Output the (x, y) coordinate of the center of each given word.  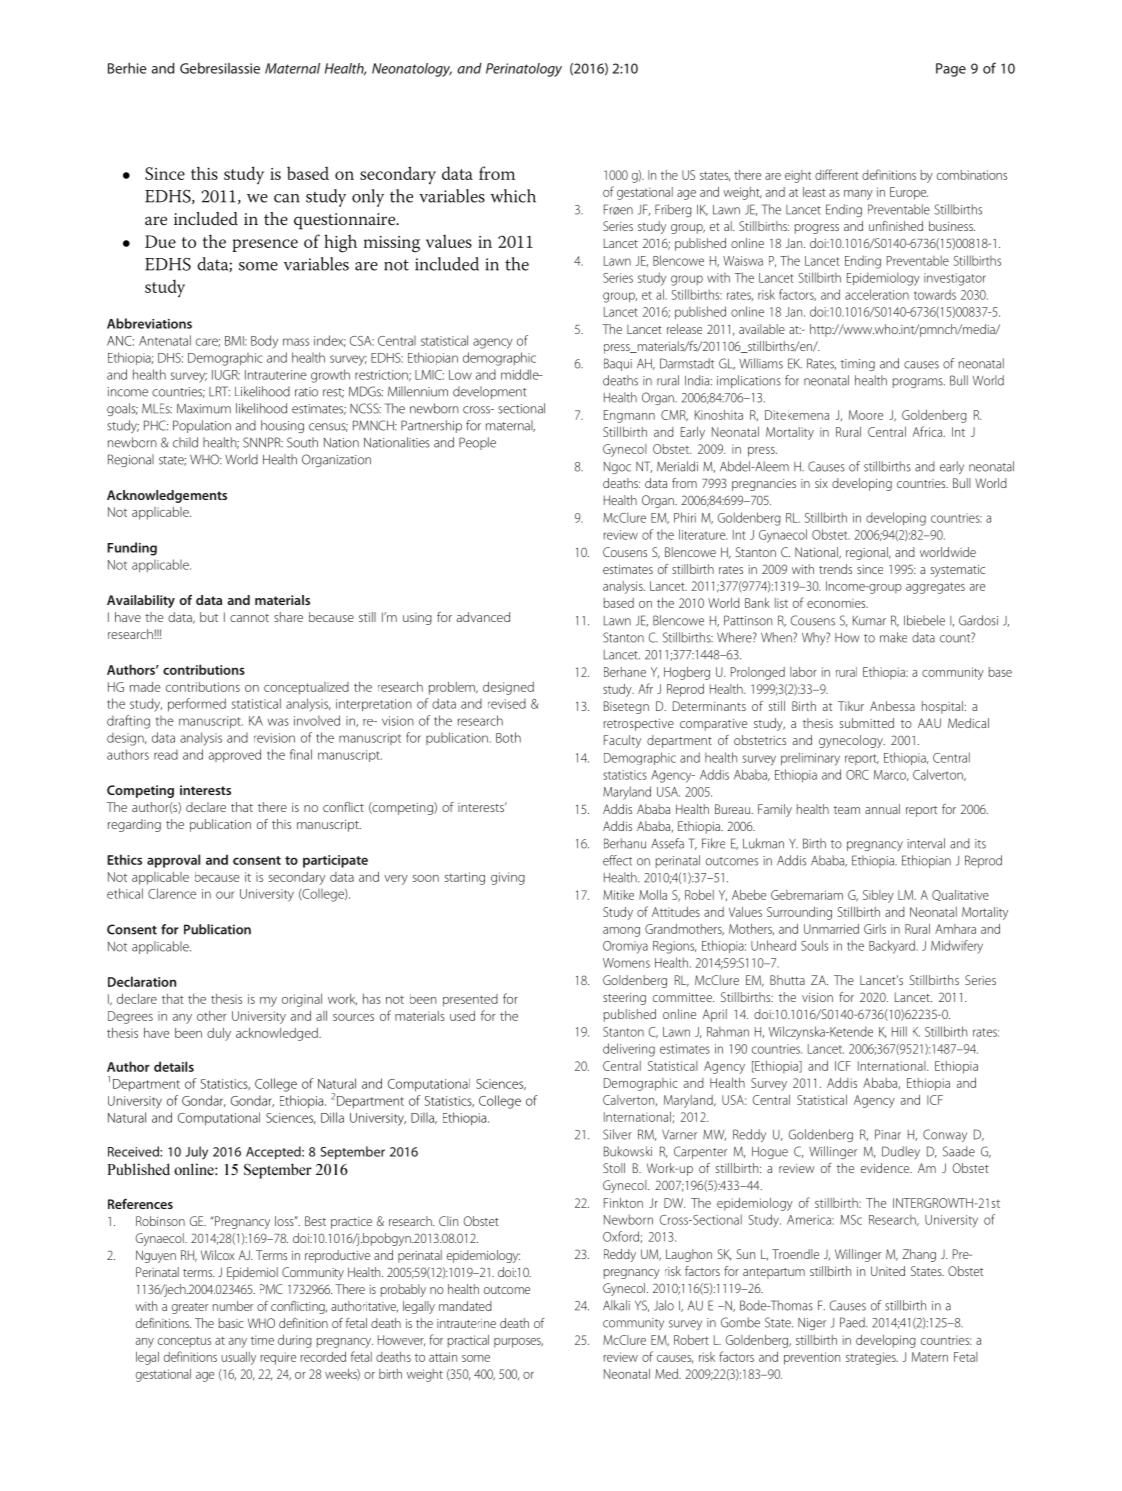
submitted (867, 723)
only (368, 198)
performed (197, 704)
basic (231, 1323)
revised (507, 704)
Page (951, 70)
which (513, 196)
